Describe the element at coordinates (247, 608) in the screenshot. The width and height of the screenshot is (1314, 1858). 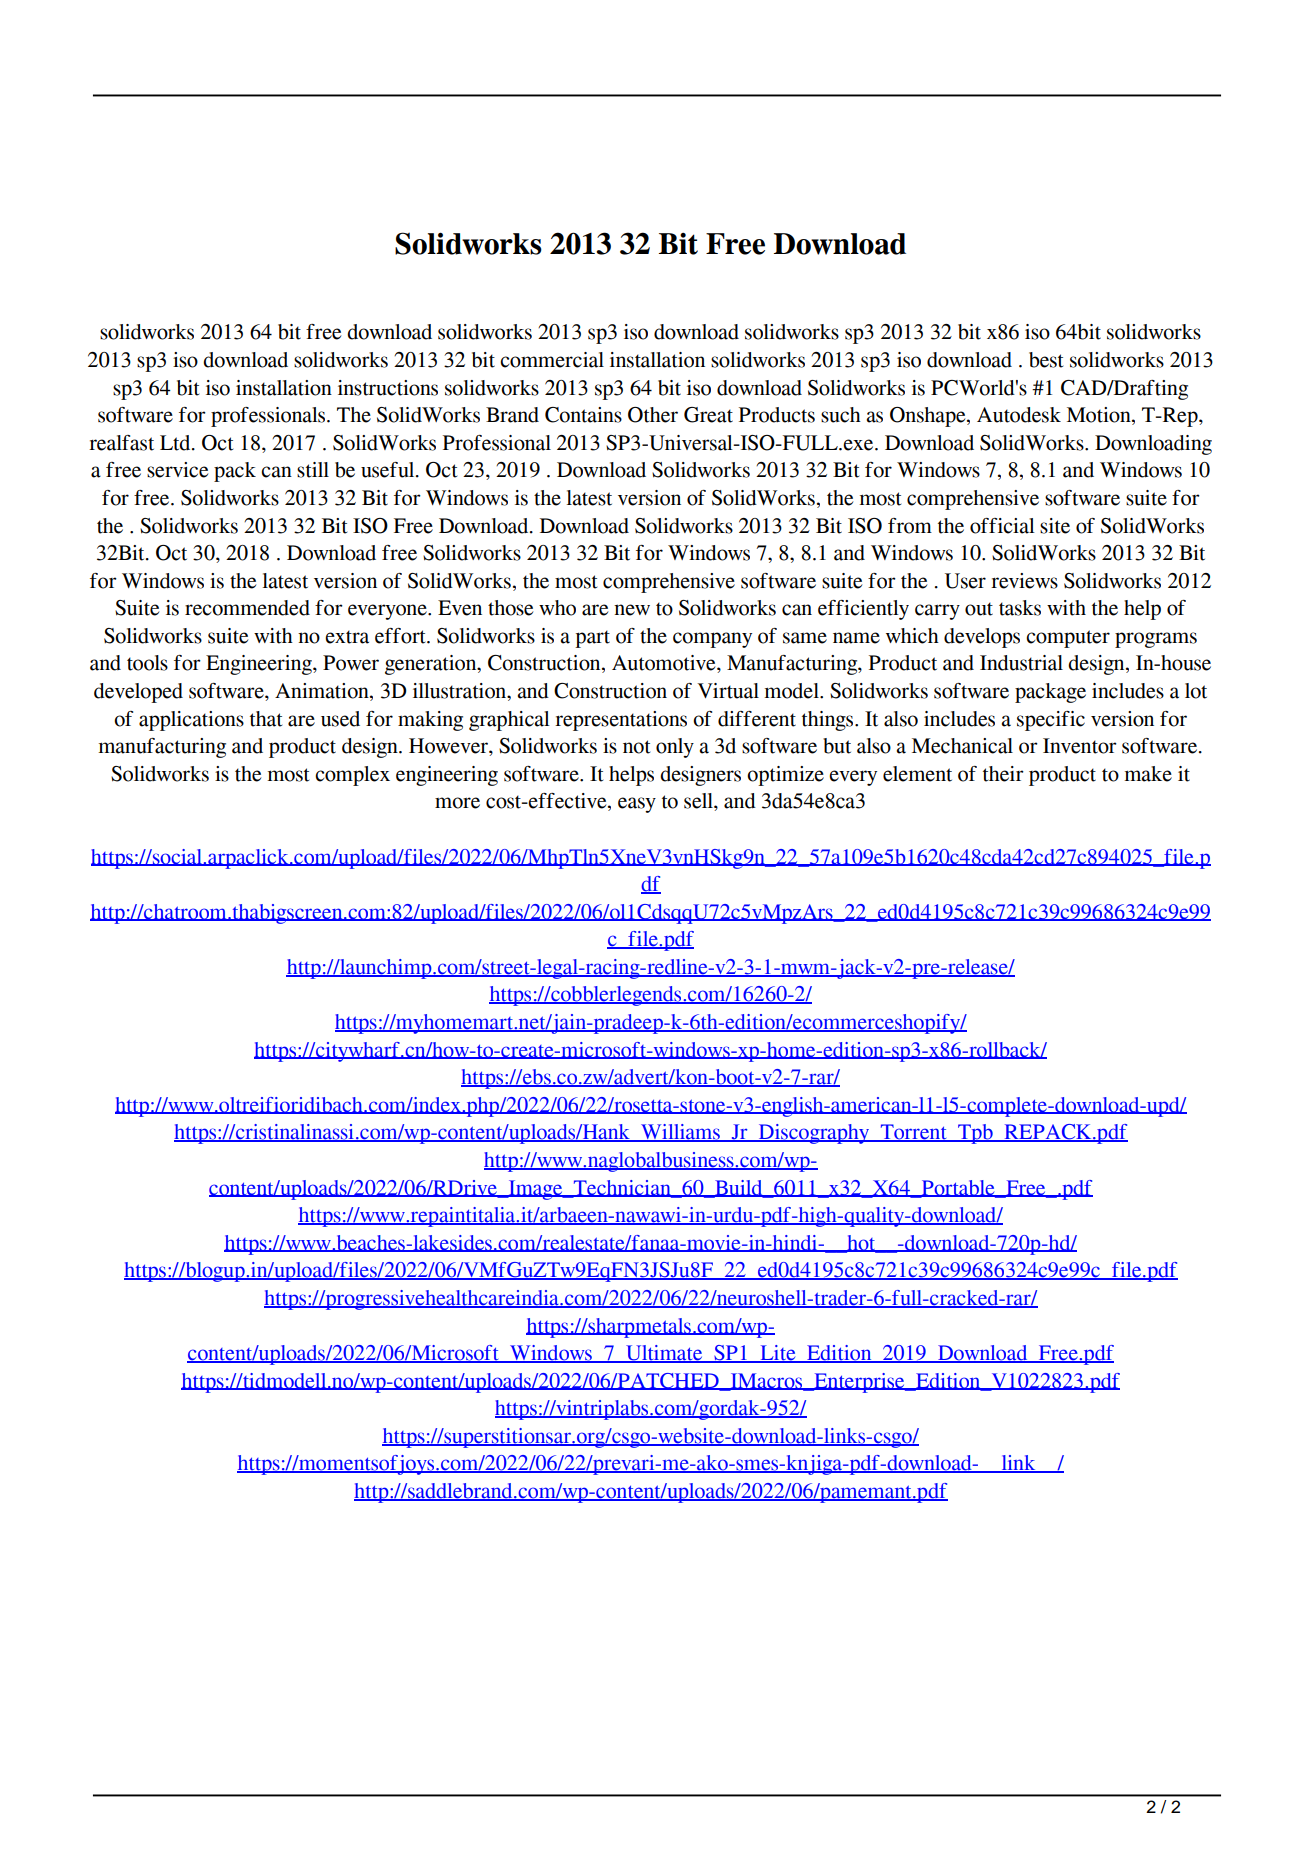
I see `recommended` at that location.
